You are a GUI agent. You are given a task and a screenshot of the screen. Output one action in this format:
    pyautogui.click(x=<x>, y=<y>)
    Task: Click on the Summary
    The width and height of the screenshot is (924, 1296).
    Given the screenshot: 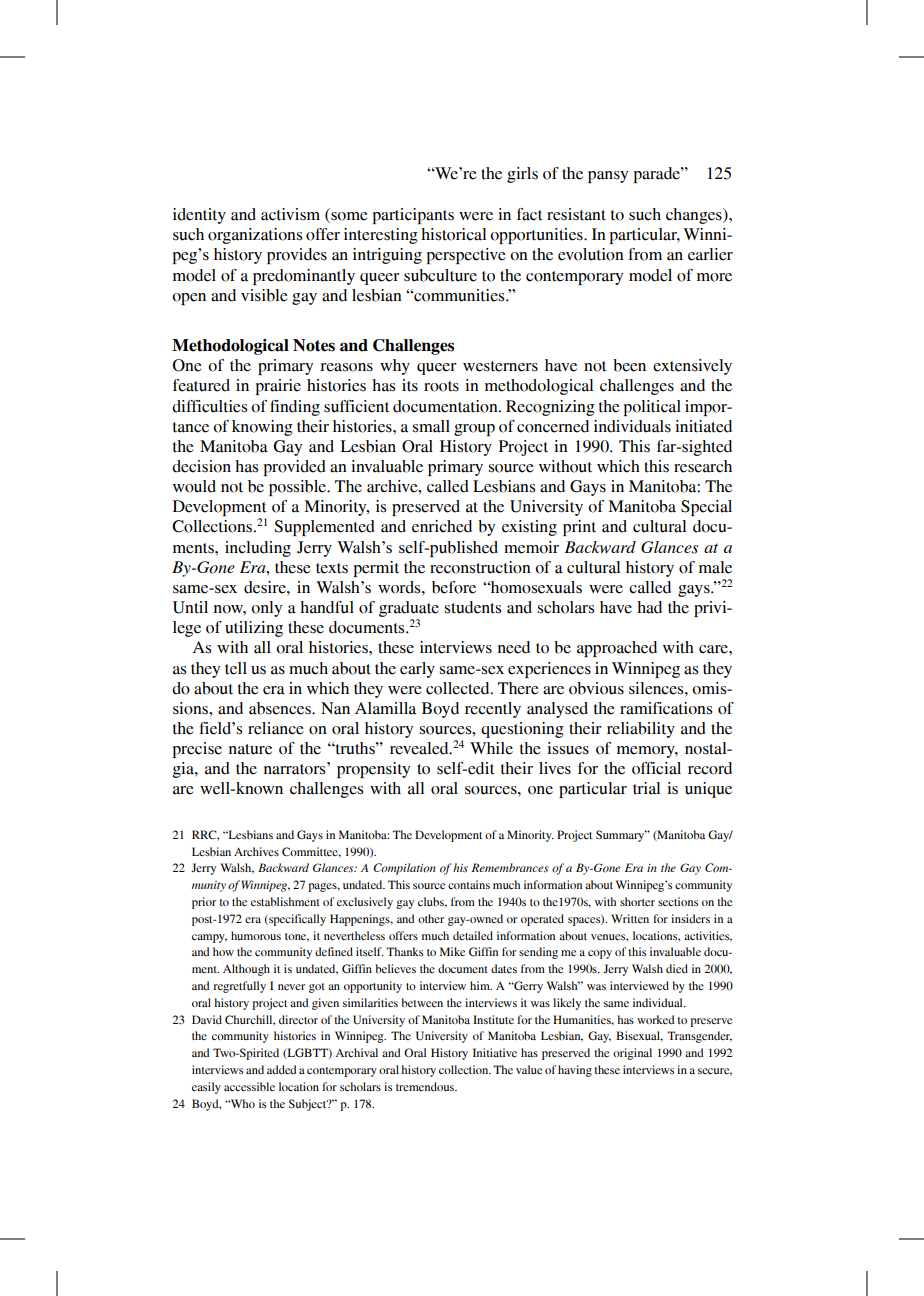 What is the action you would take?
    pyautogui.click(x=621, y=836)
